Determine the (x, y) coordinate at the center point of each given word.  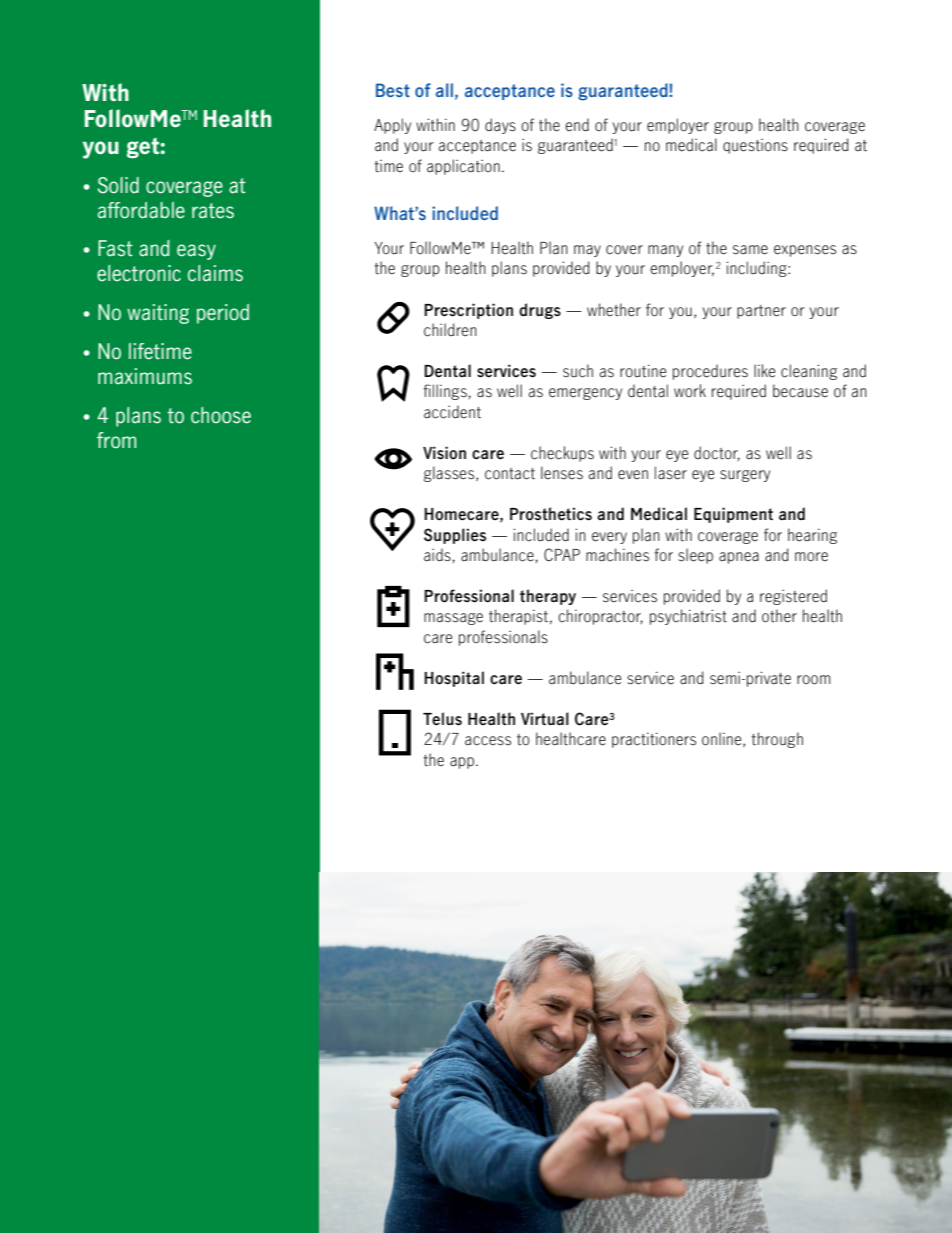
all (444, 90)
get (143, 148)
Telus (442, 719)
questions (755, 146)
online (723, 739)
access (488, 741)
